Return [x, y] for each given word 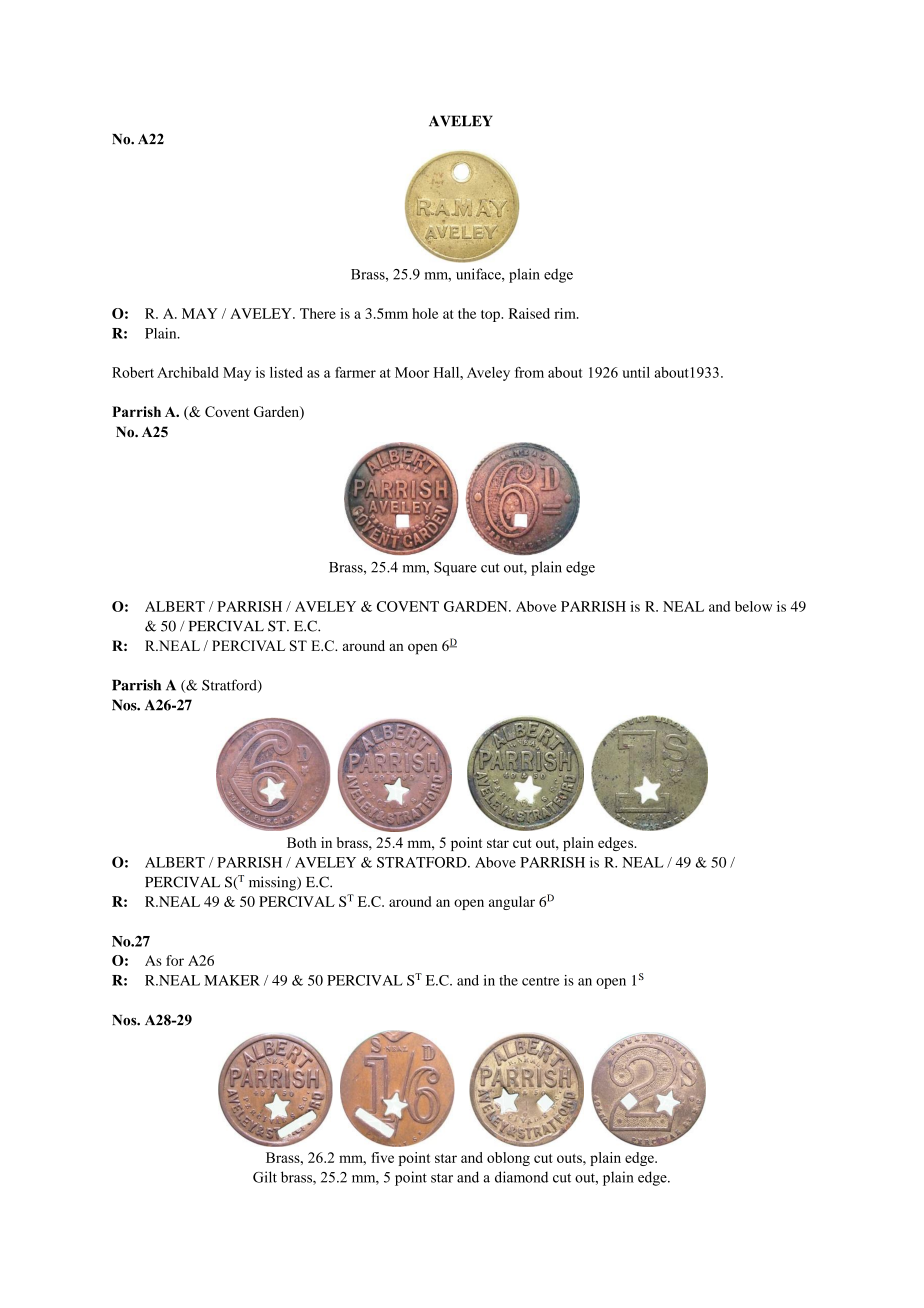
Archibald [188, 372]
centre [540, 981]
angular [512, 903]
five [382, 1157]
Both [302, 842]
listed [286, 372]
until [636, 372]
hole [425, 313]
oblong [508, 1159]
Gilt [265, 1177]
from [529, 372]
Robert [133, 372]
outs [570, 1158]
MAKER [232, 980]
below [753, 606]
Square [455, 568]
